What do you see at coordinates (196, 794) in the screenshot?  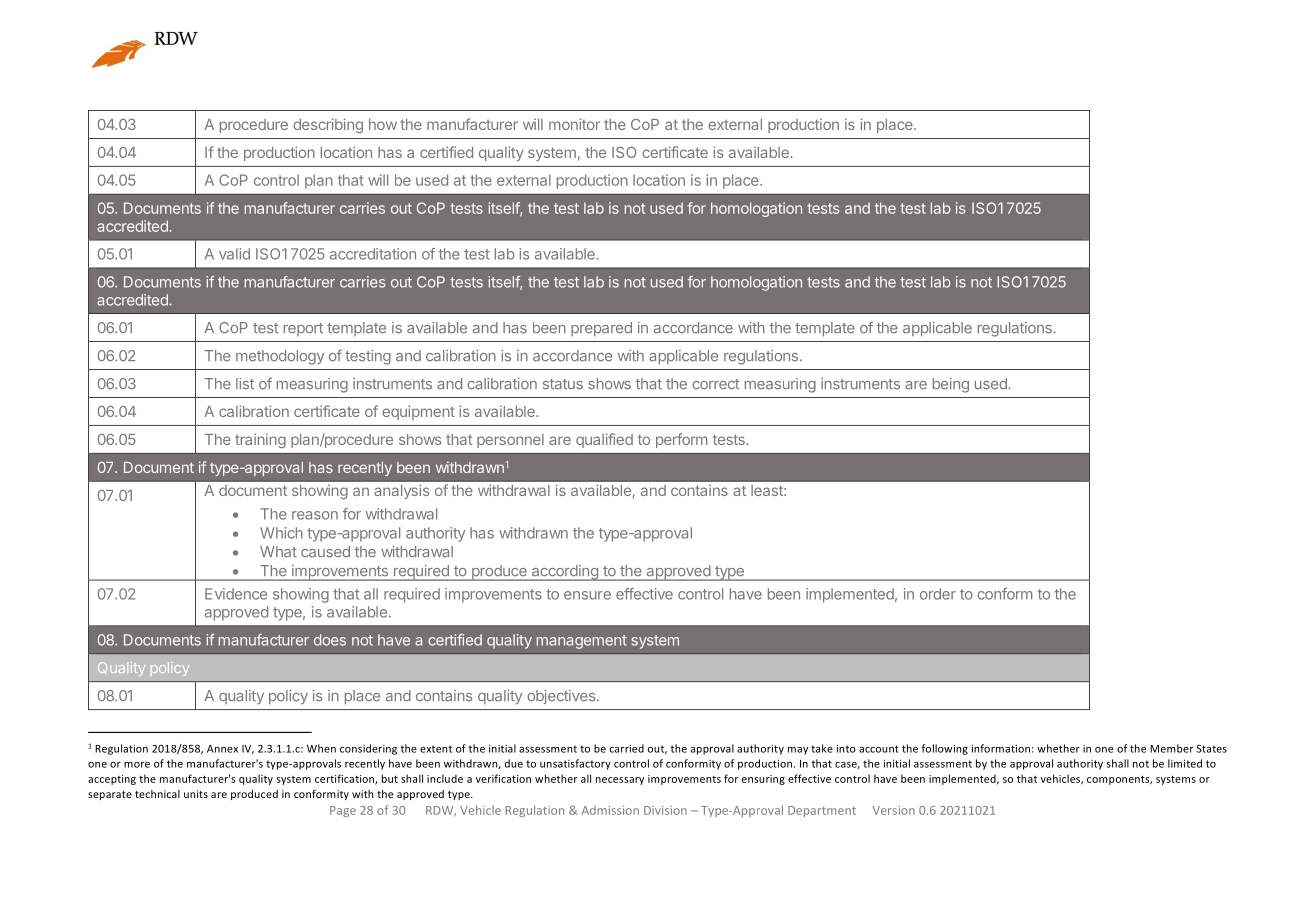 I see `units` at bounding box center [196, 794].
